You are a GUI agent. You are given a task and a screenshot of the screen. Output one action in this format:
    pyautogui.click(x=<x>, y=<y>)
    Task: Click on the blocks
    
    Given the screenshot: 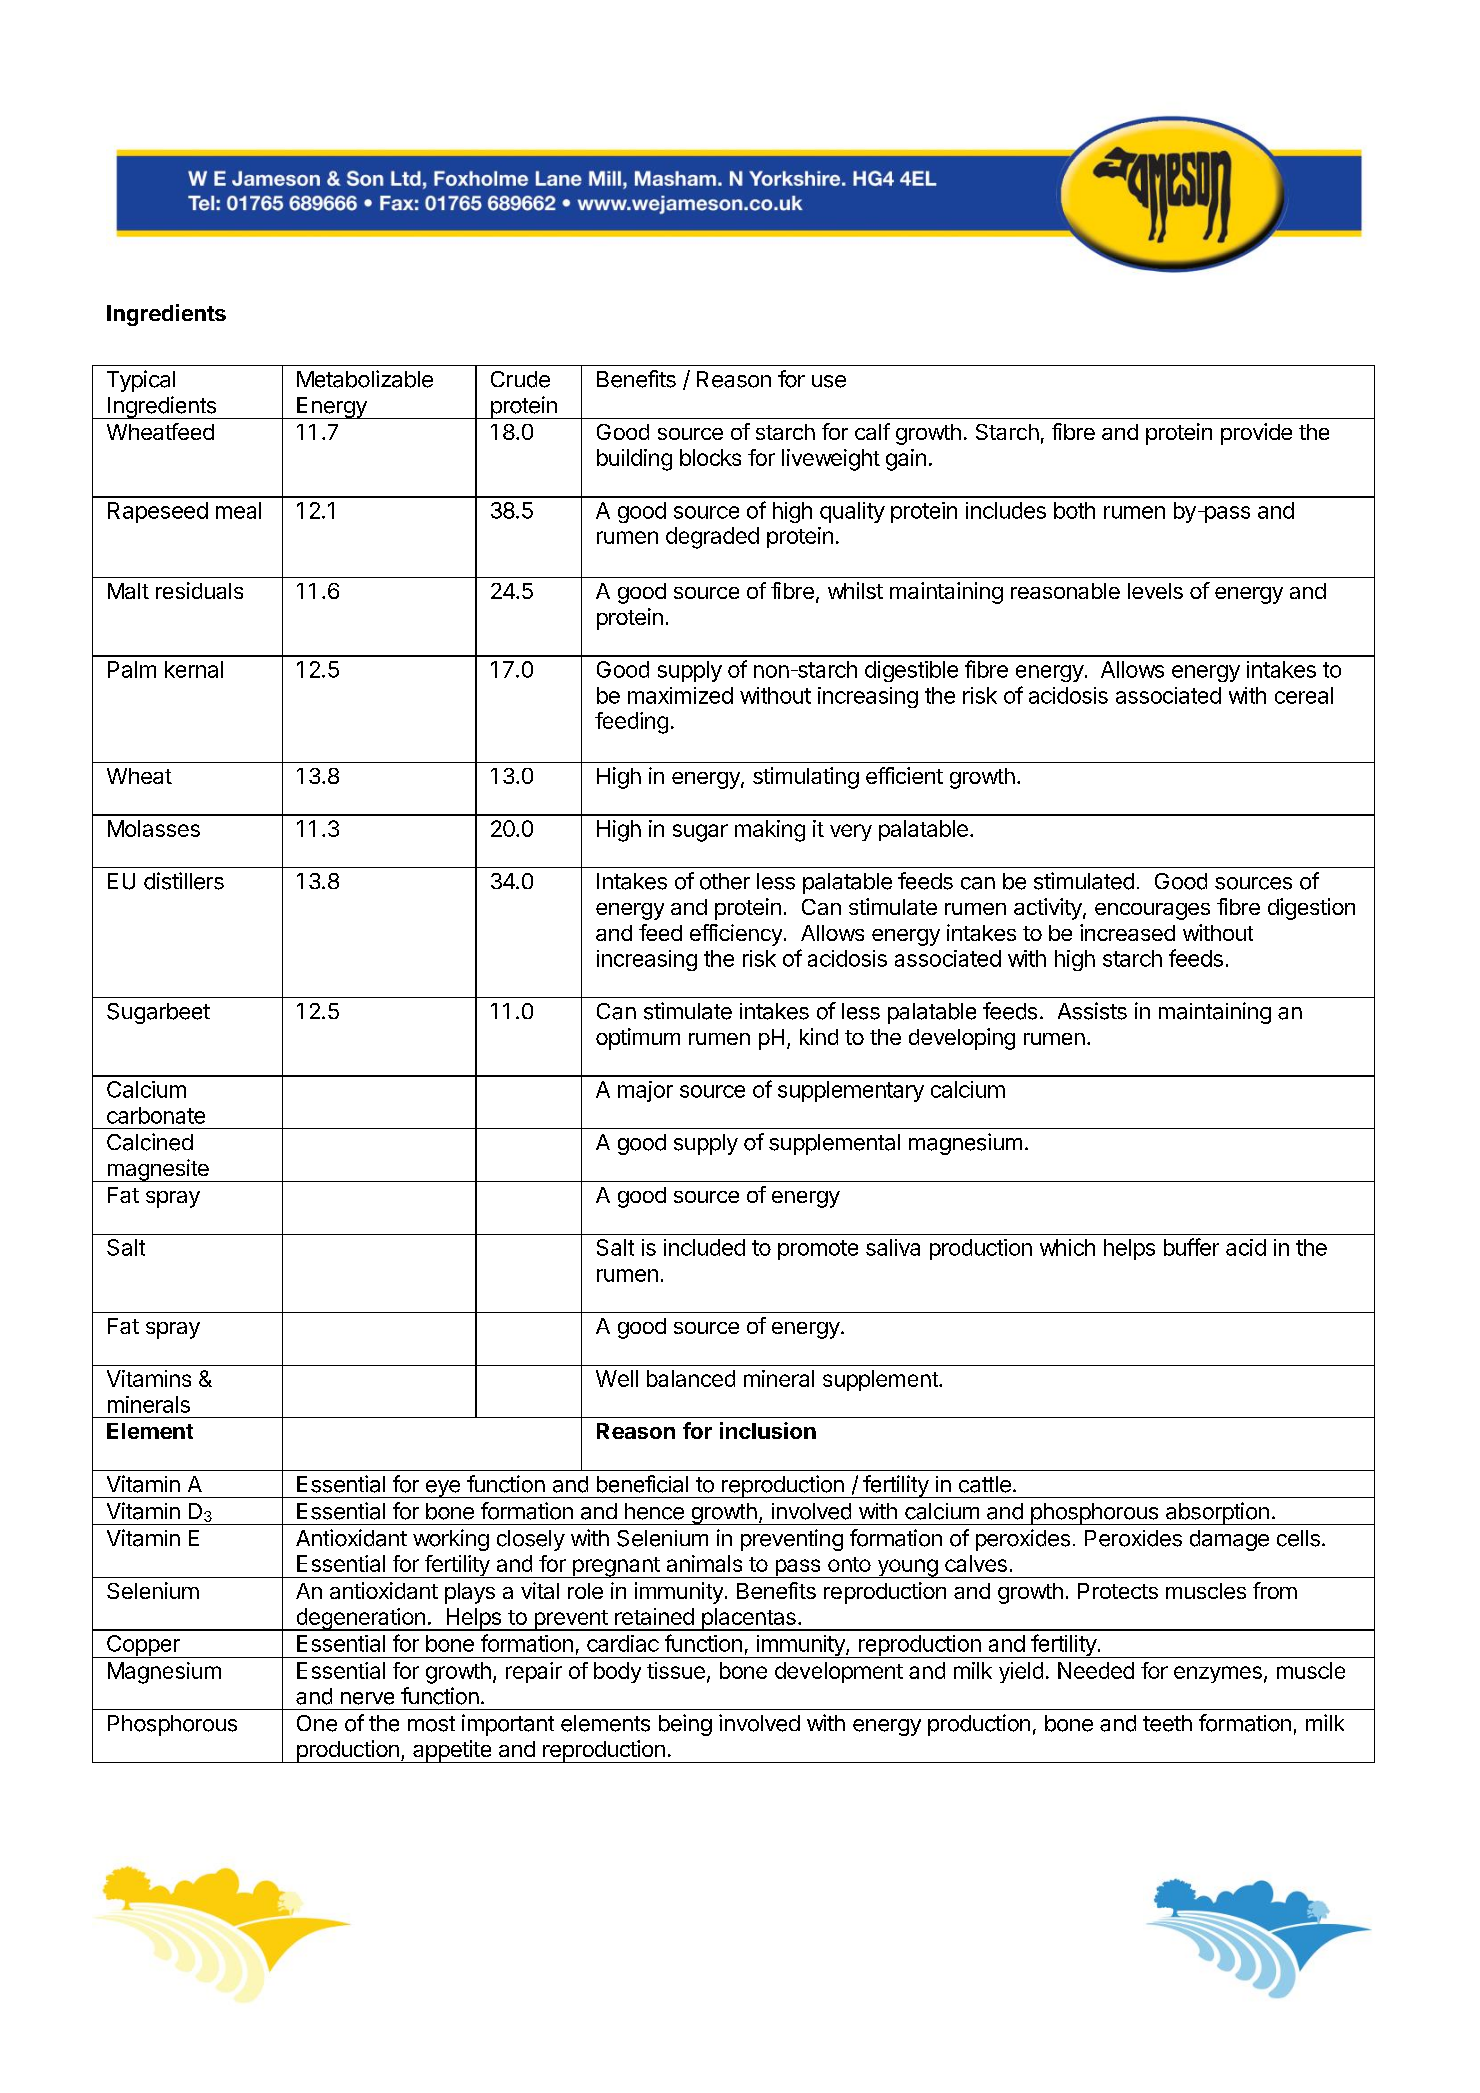 What is the action you would take?
    pyautogui.click(x=710, y=457)
